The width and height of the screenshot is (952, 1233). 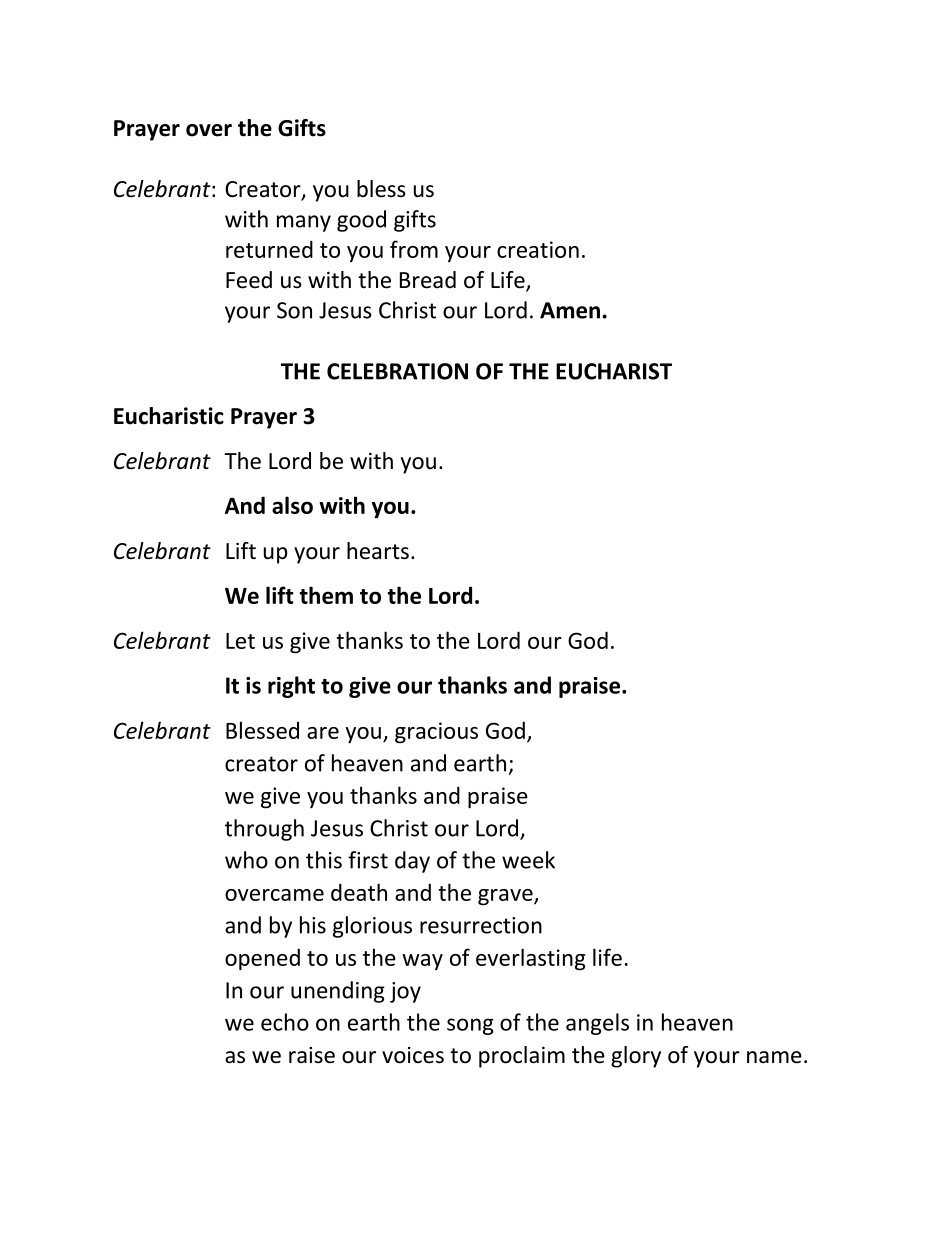 I want to click on gracious, so click(x=436, y=733).
